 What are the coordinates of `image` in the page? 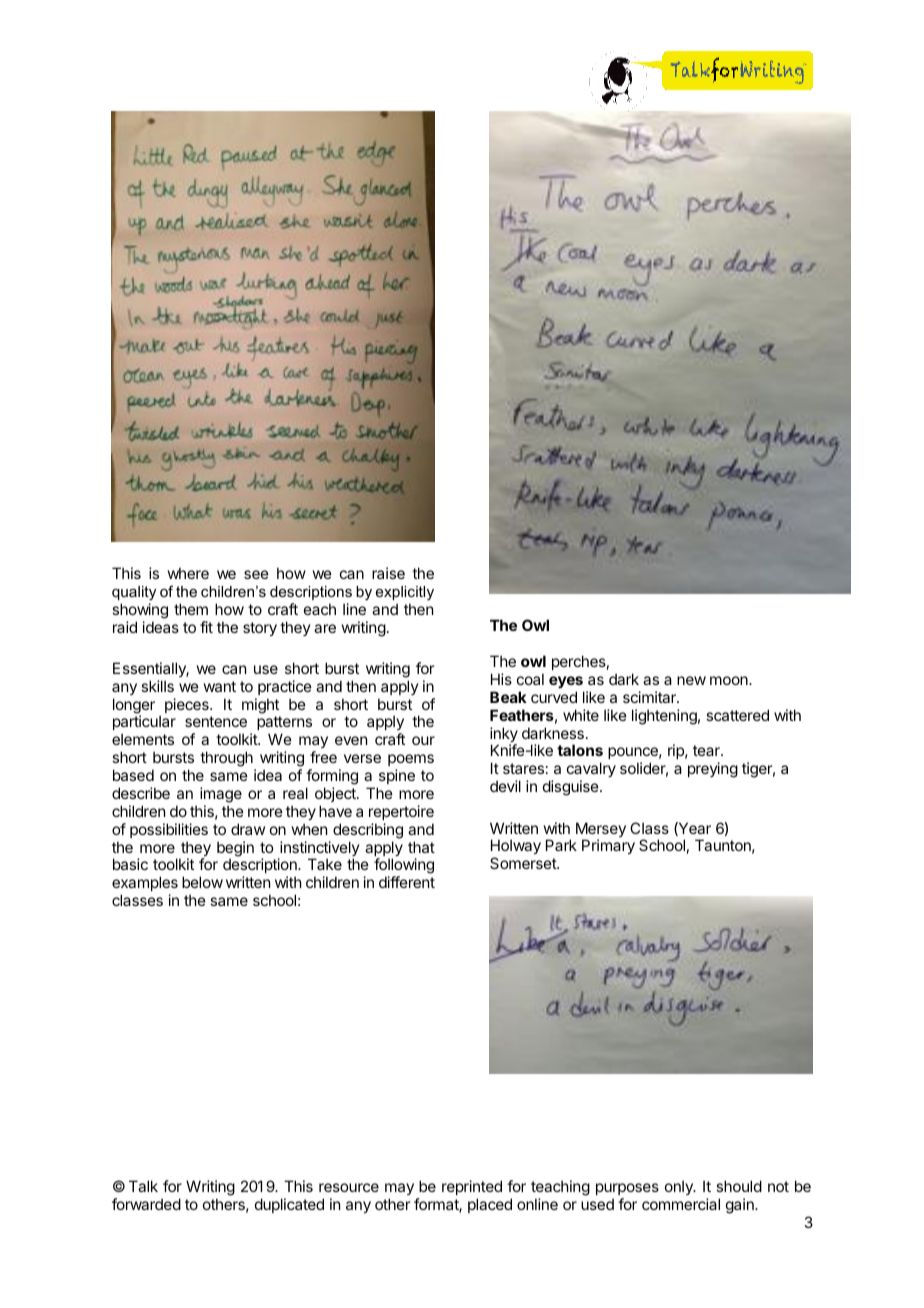 It's located at (221, 795).
